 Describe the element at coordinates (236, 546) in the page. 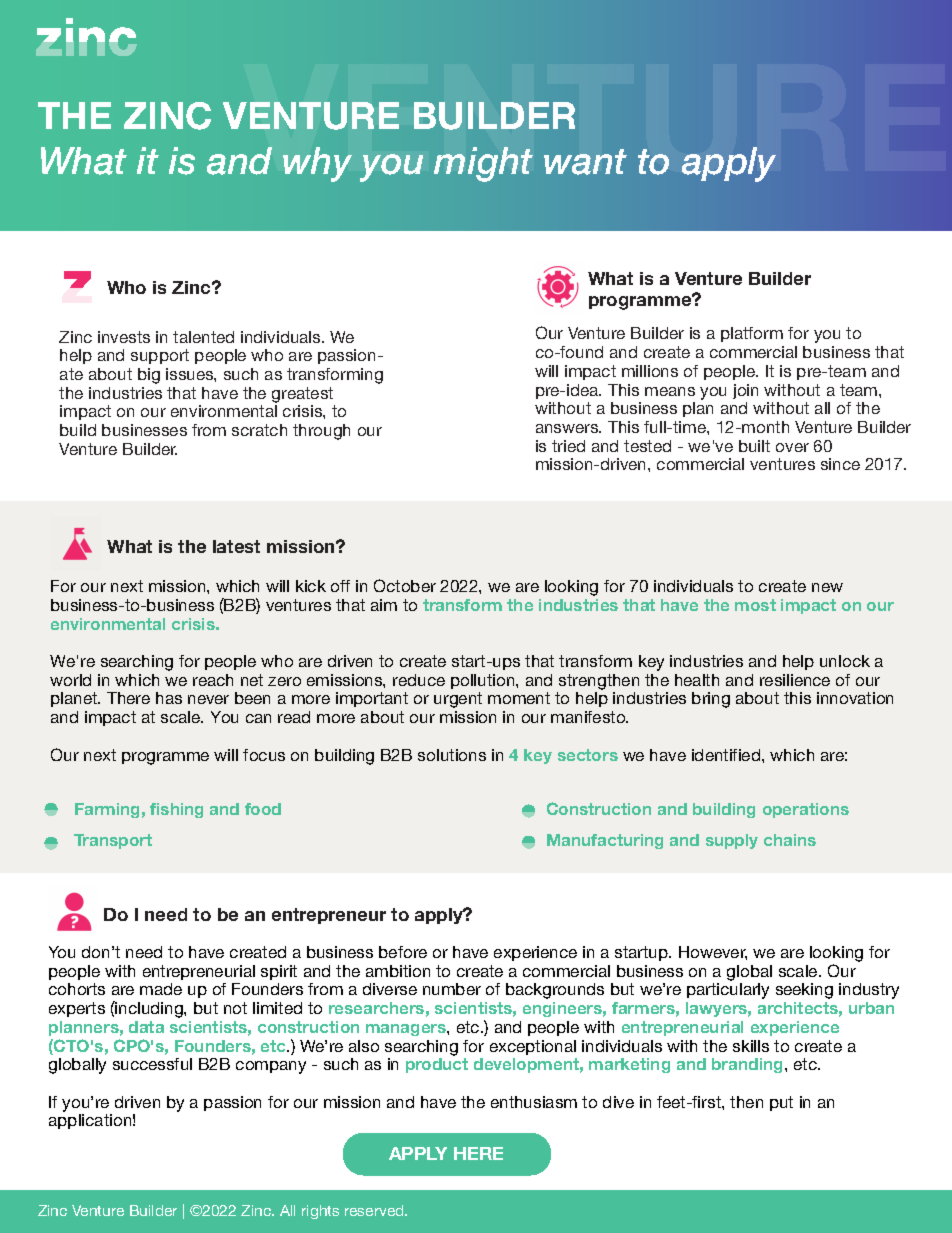

I see `latest` at that location.
